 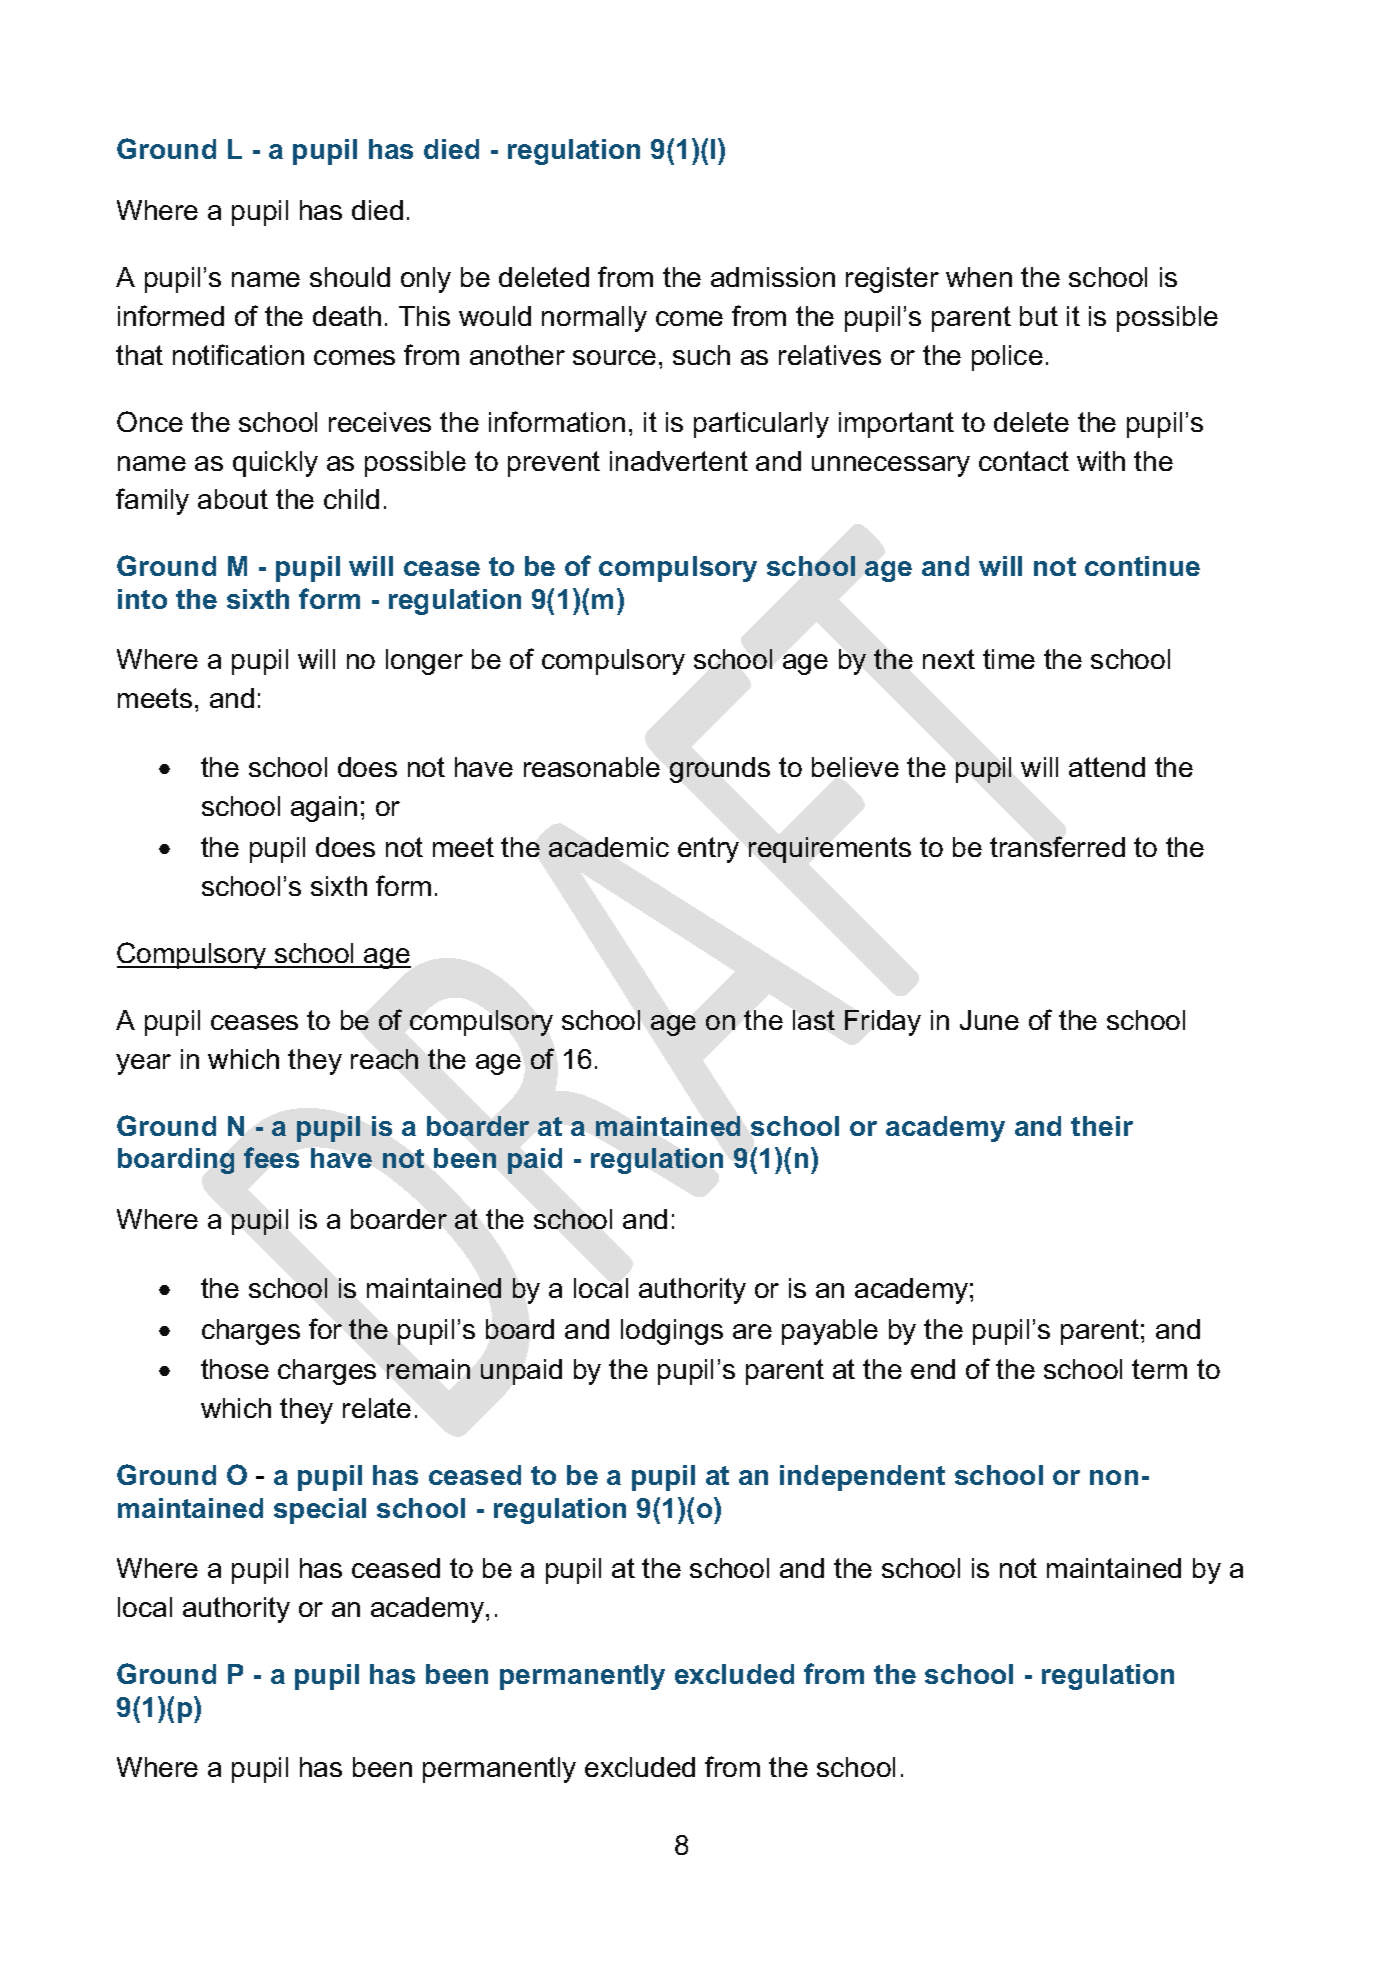 I want to click on notification, so click(x=238, y=354).
